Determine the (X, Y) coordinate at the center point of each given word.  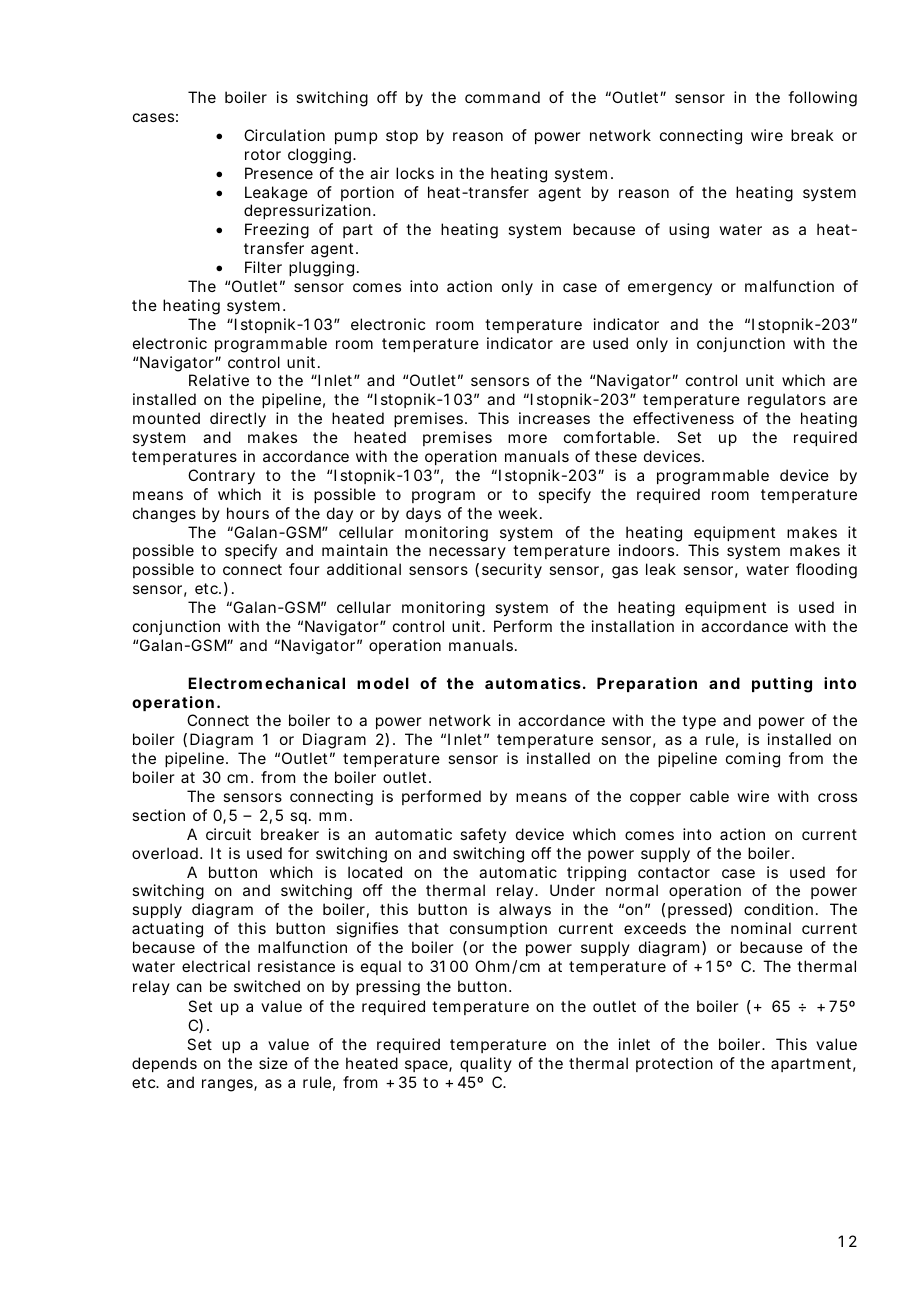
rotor (263, 154)
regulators (787, 401)
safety (483, 835)
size (273, 1063)
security (512, 571)
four (304, 569)
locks (415, 173)
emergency (670, 289)
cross (837, 797)
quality (486, 1064)
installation (633, 626)
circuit (228, 834)
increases (554, 418)
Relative (219, 380)
